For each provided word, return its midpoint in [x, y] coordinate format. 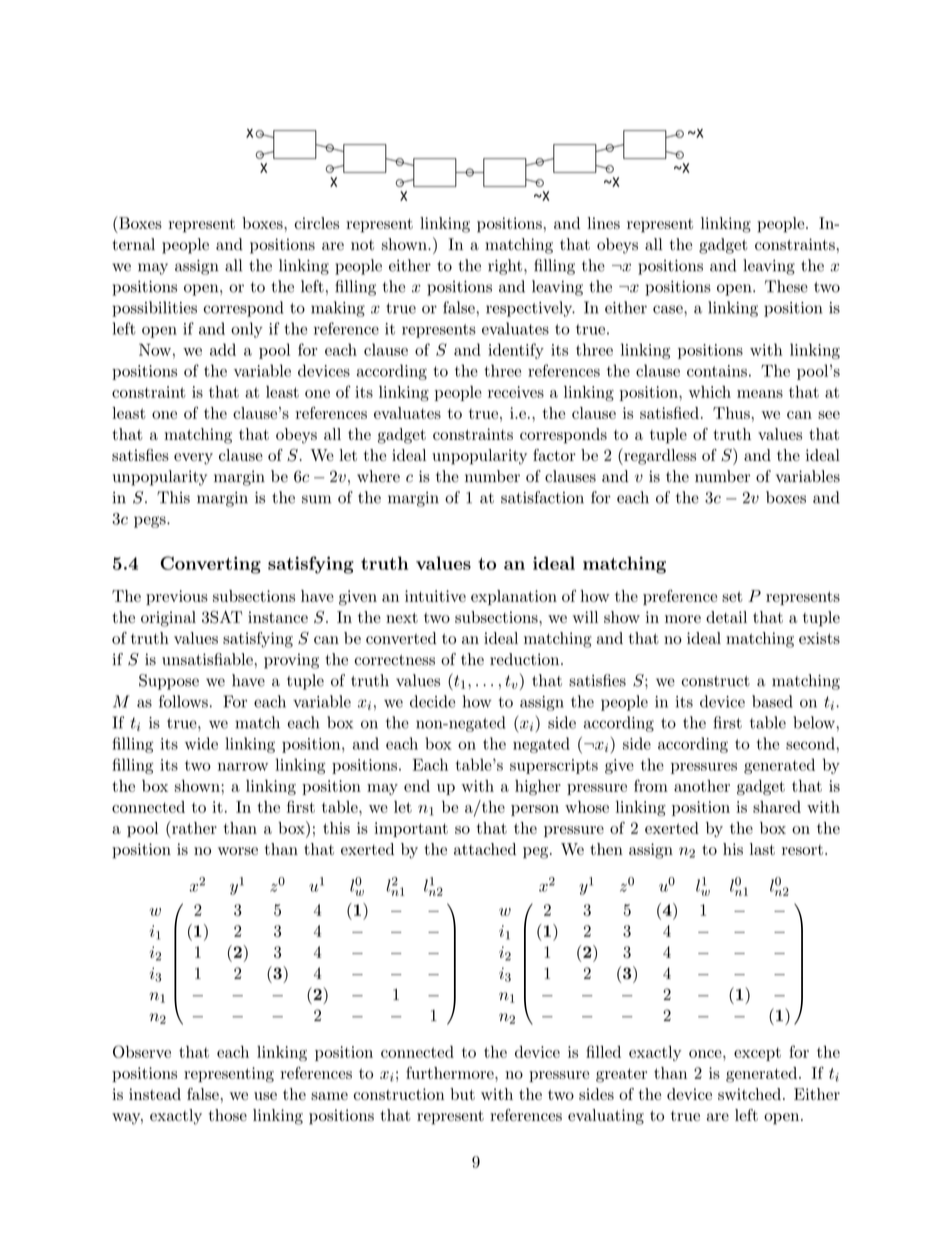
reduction [526, 659]
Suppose [169, 682]
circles [317, 223]
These [786, 286]
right [505, 267]
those [228, 1115]
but [462, 1094]
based [772, 701]
